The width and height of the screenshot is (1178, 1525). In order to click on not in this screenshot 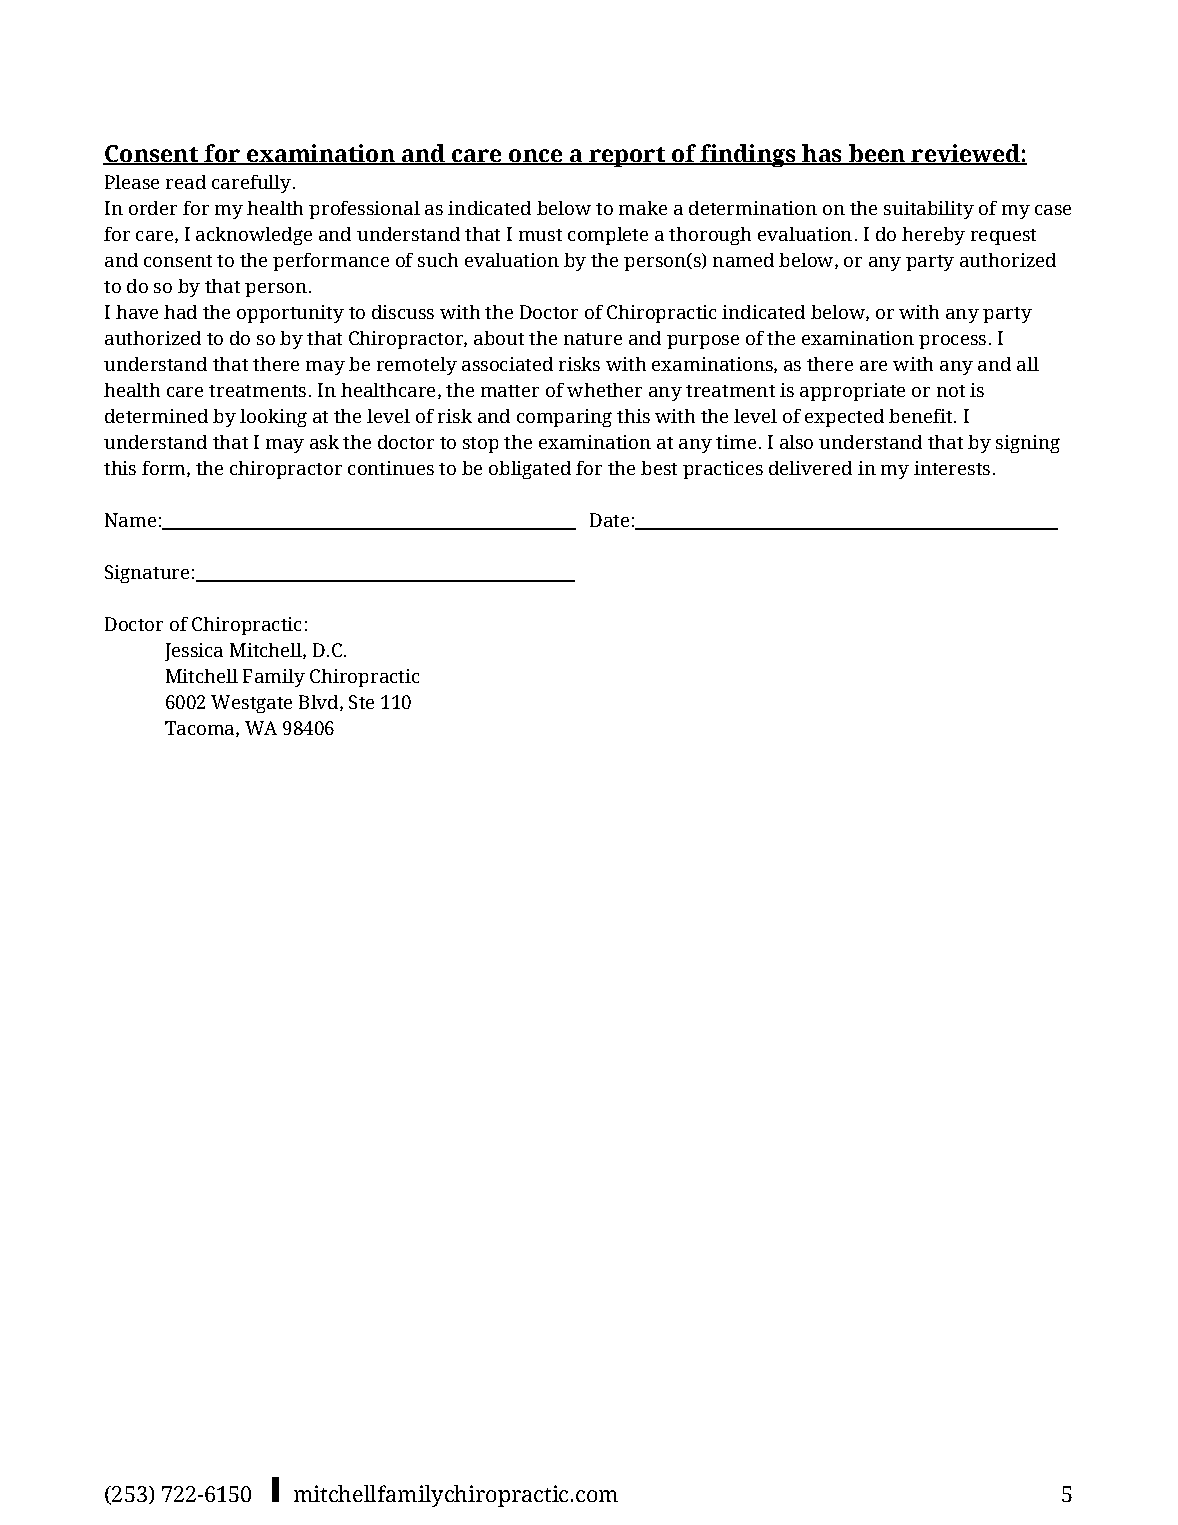, I will do `click(951, 391)`.
